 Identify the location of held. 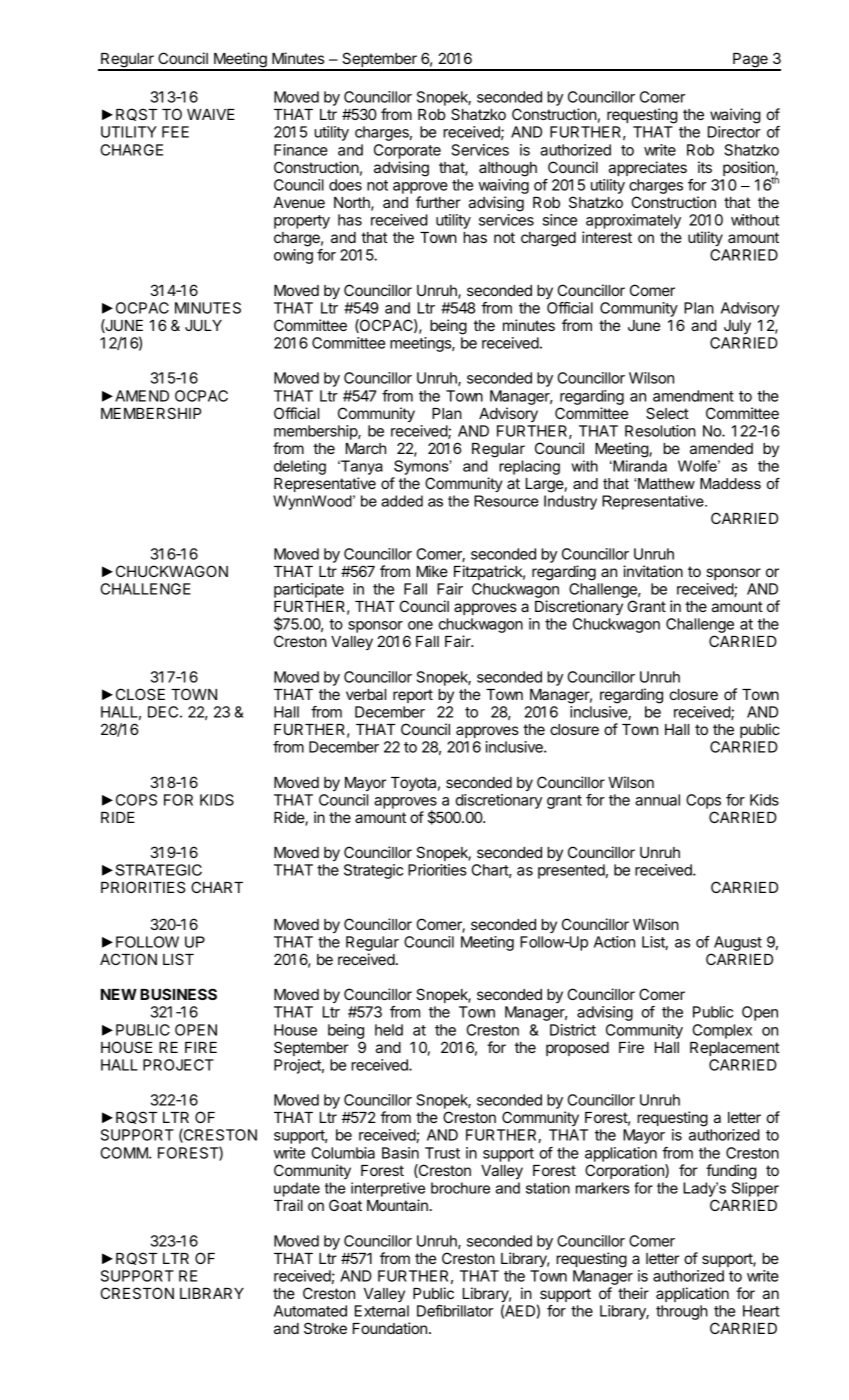
(389, 1030).
